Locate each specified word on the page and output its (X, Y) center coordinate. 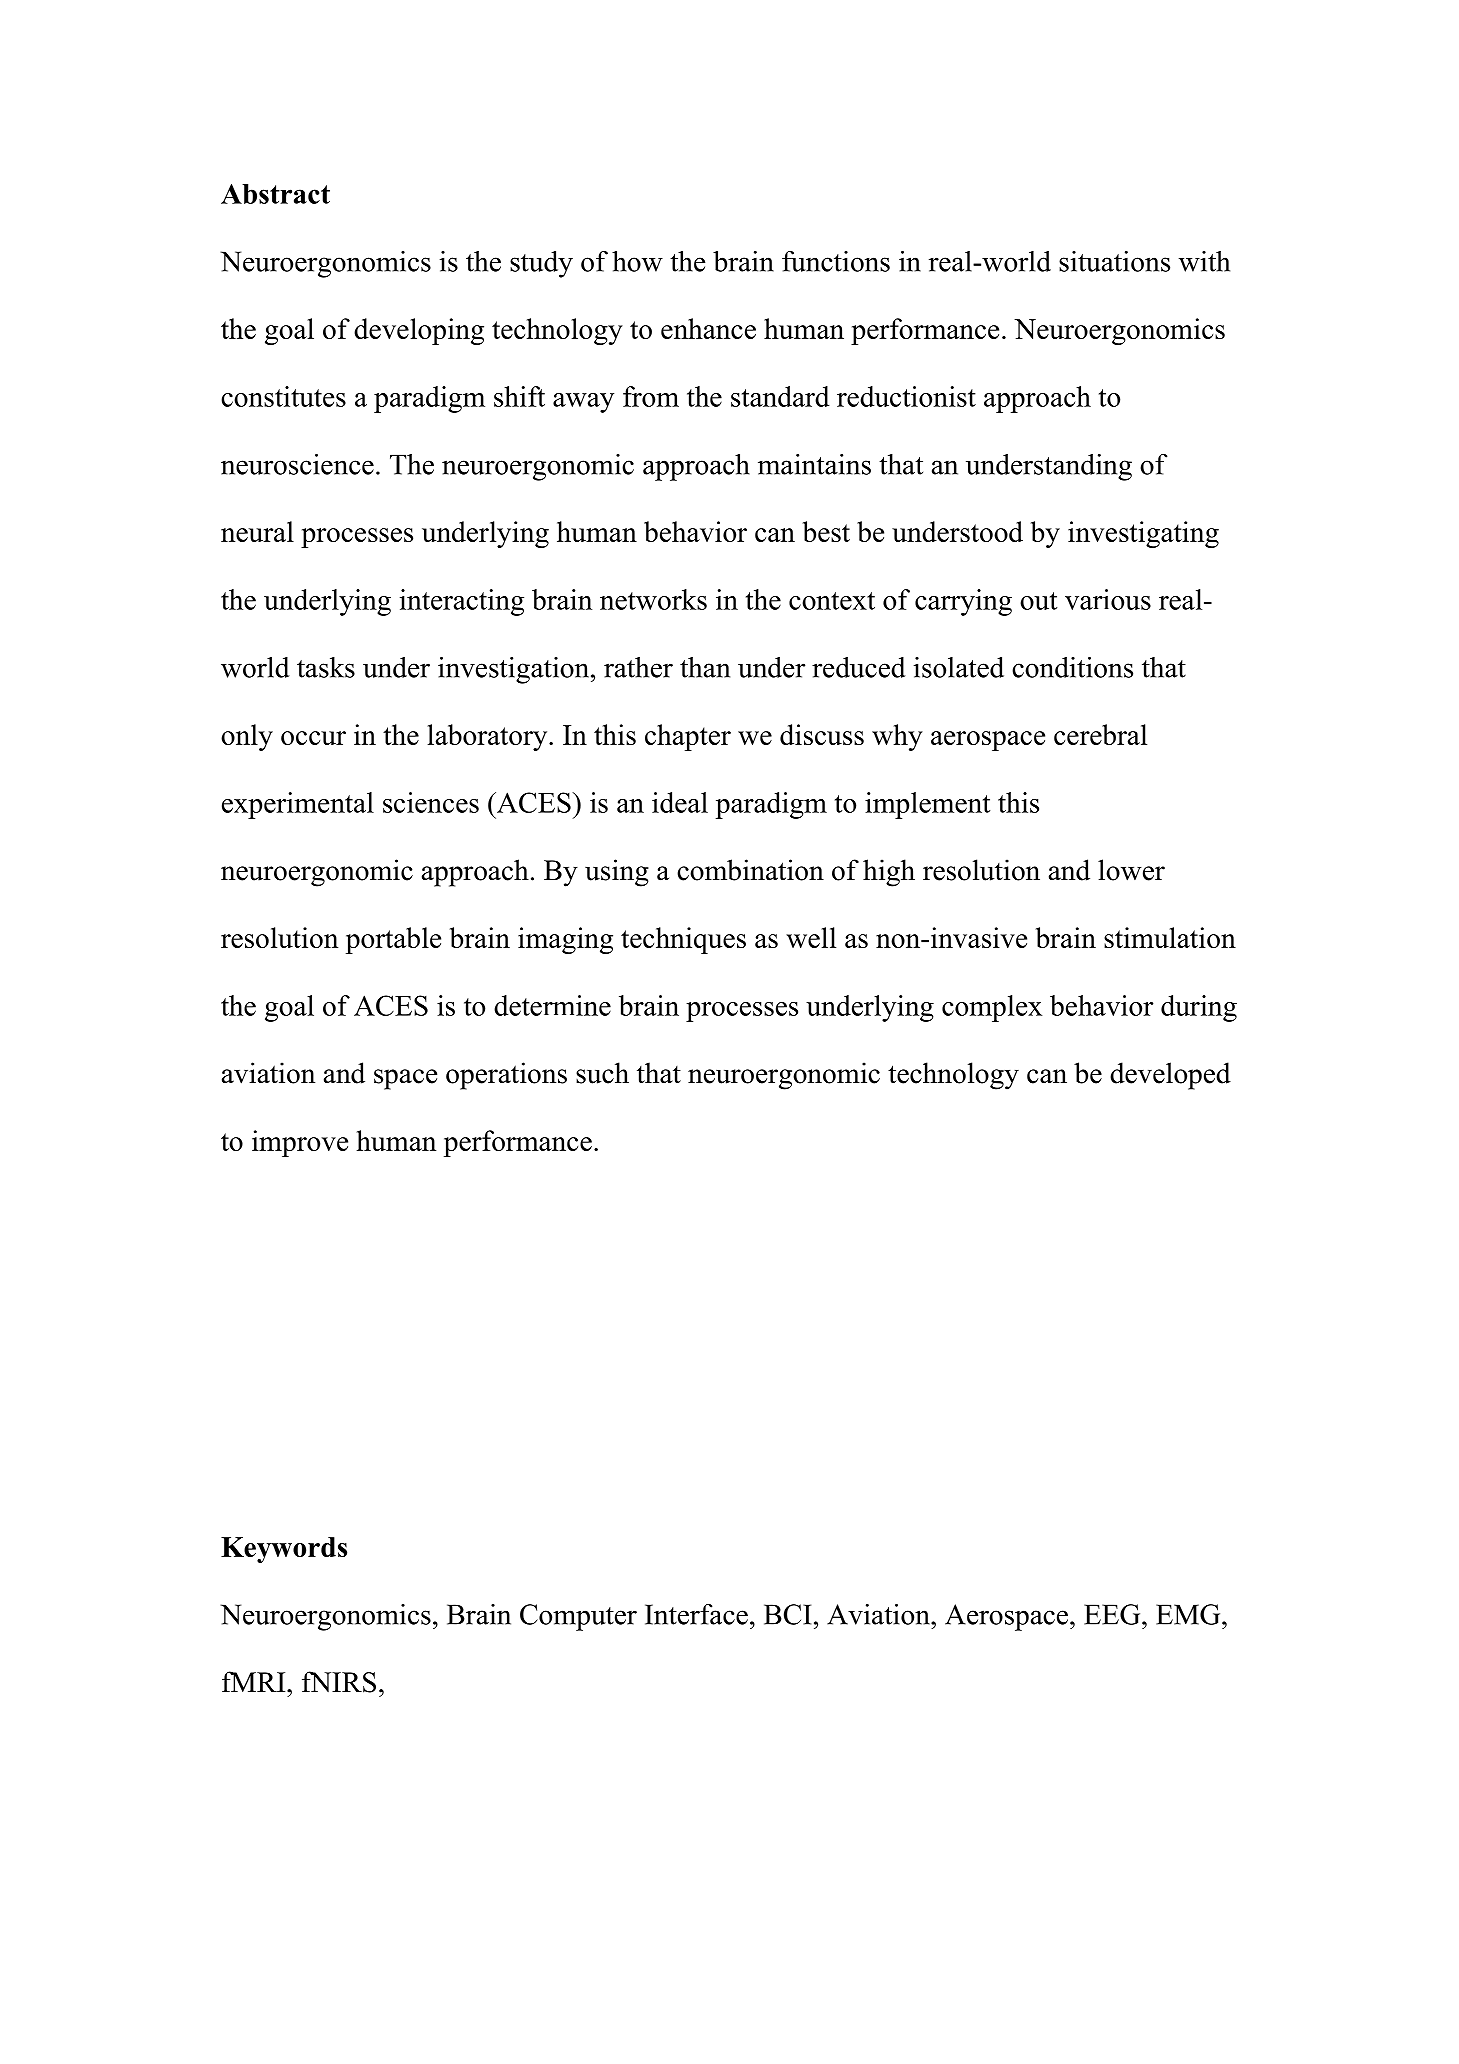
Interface (696, 1614)
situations (1114, 261)
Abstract (275, 194)
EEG (1113, 1614)
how (637, 261)
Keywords (284, 1550)
